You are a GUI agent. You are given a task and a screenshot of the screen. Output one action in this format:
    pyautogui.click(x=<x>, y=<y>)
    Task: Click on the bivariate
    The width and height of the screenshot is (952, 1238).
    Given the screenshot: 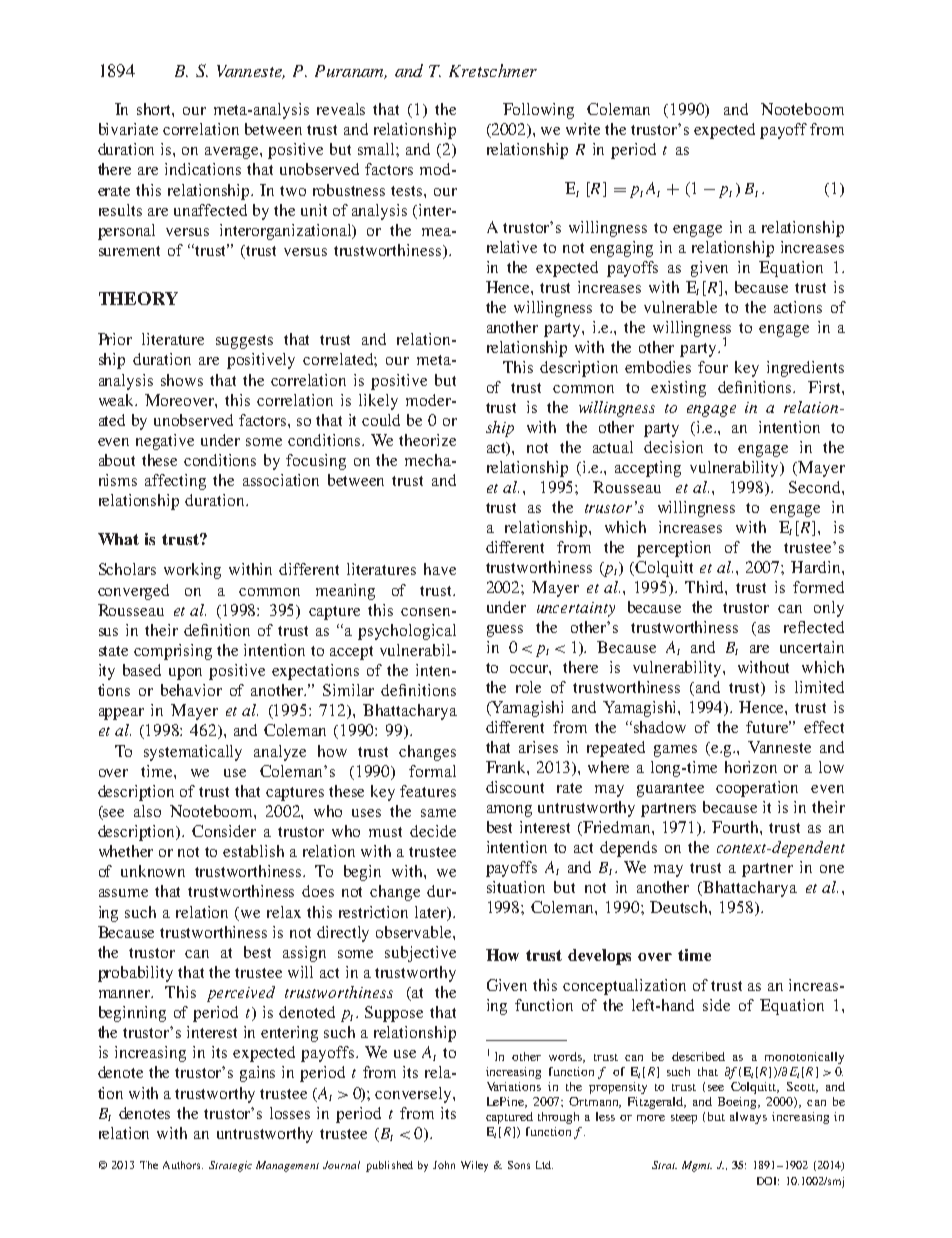 What is the action you would take?
    pyautogui.click(x=128, y=129)
